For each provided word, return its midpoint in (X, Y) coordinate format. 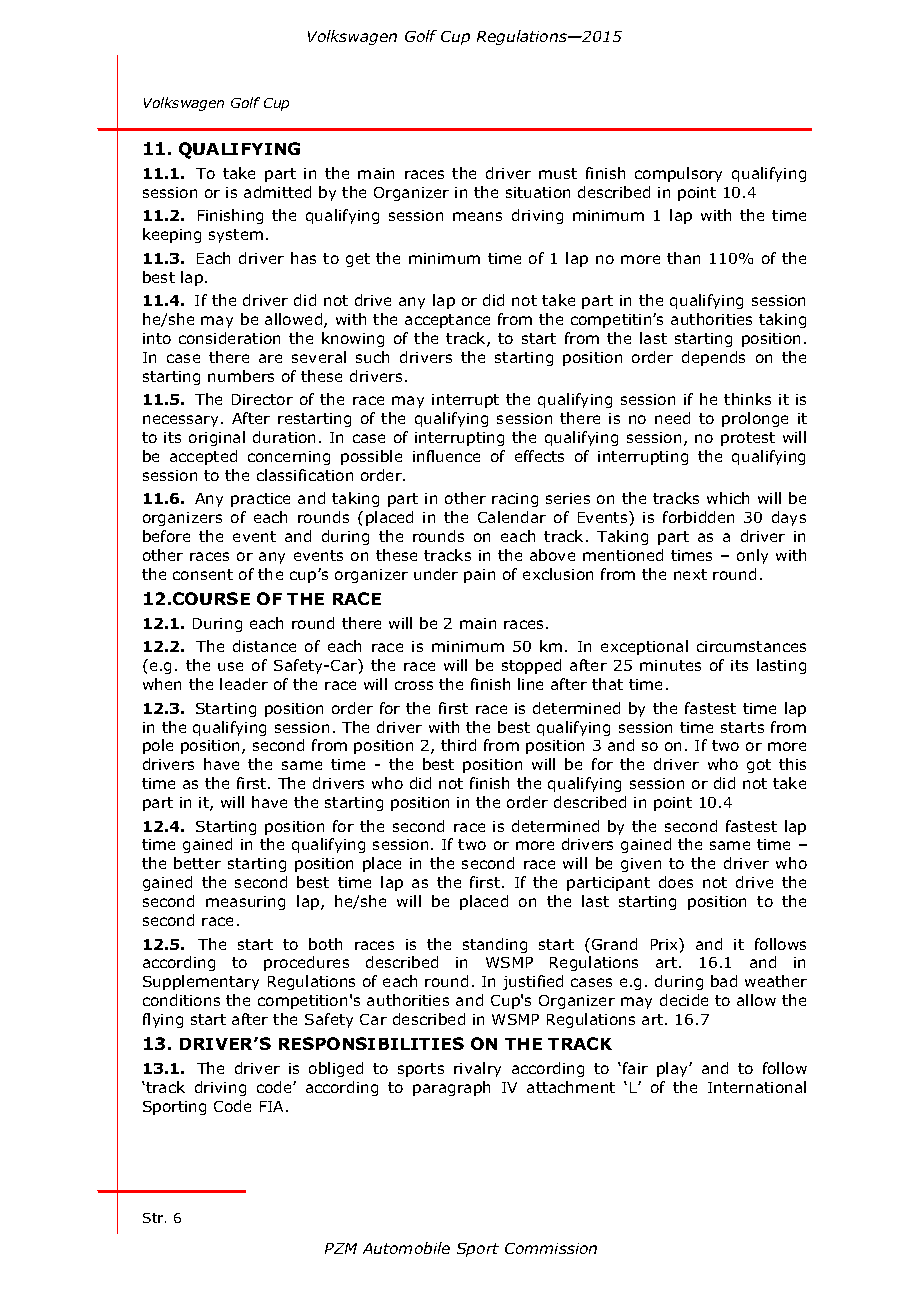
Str (154, 1218)
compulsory (678, 174)
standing (495, 945)
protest (748, 439)
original (217, 438)
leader (244, 684)
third (458, 745)
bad (724, 981)
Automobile (406, 1248)
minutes (670, 665)
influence (446, 456)
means (477, 216)
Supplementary (201, 982)
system (236, 236)
